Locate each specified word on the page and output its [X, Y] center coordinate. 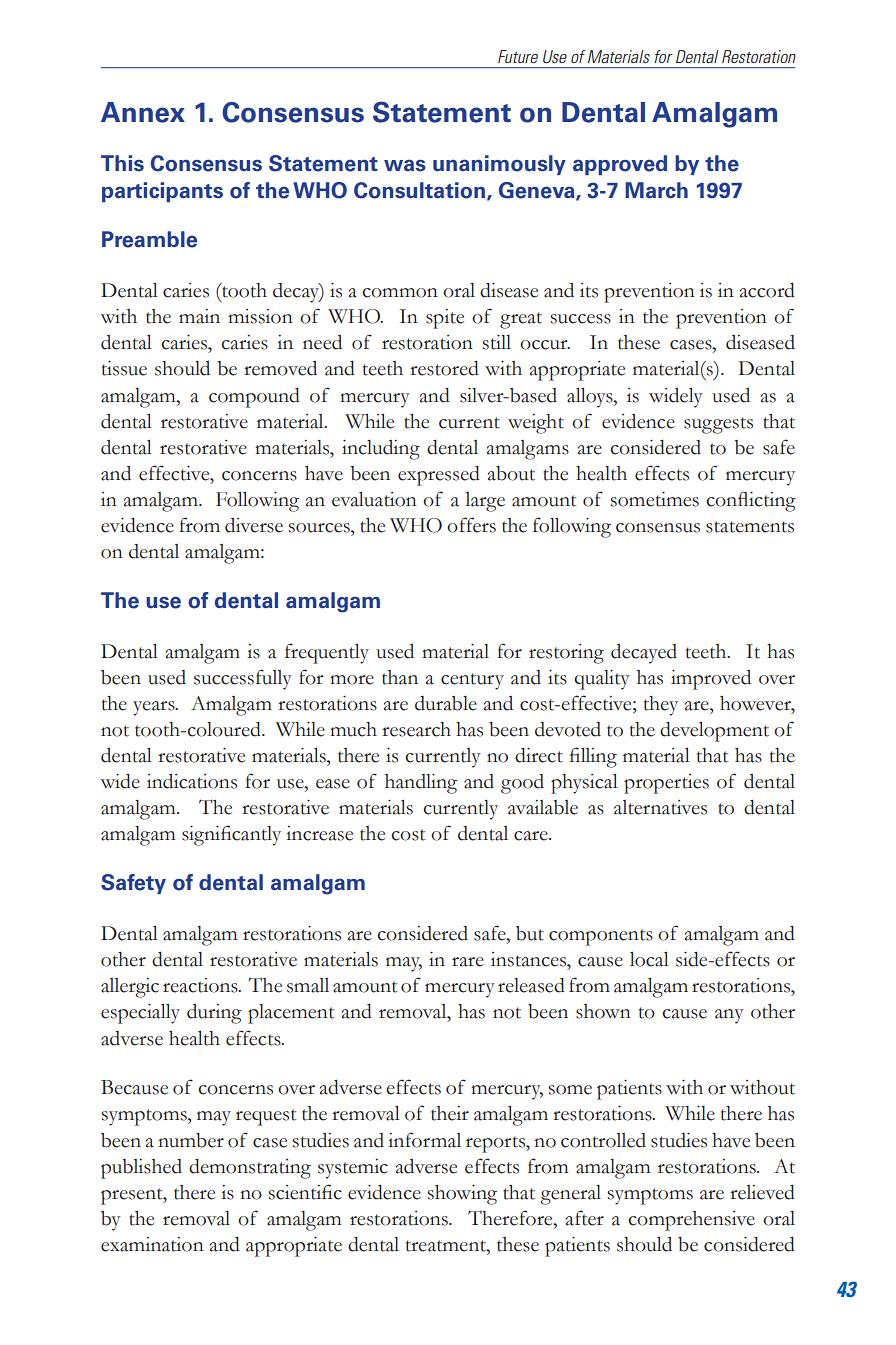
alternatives [660, 807]
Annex [143, 112]
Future [518, 56]
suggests [718, 425]
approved [620, 165]
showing [462, 1195]
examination [152, 1244]
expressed [439, 476]
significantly [231, 835]
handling [421, 784]
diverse [254, 525]
